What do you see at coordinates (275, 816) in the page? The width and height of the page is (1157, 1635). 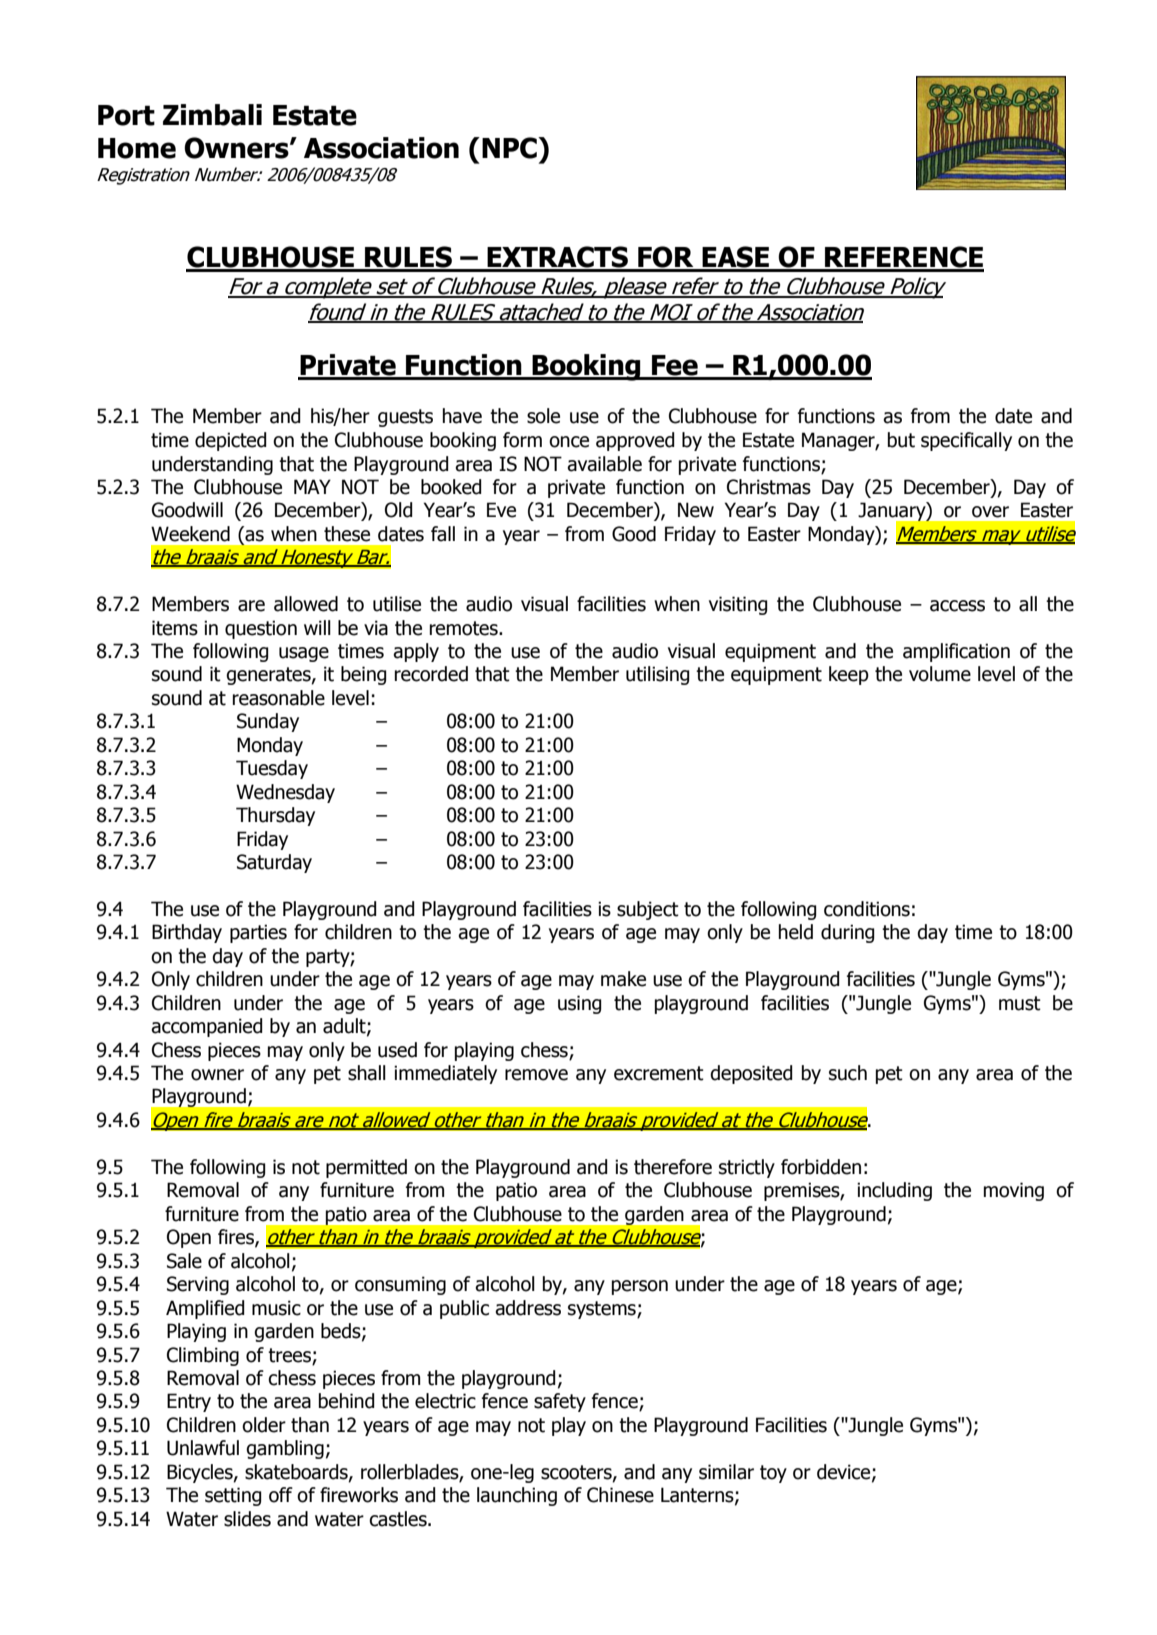 I see `Thursday` at bounding box center [275, 816].
